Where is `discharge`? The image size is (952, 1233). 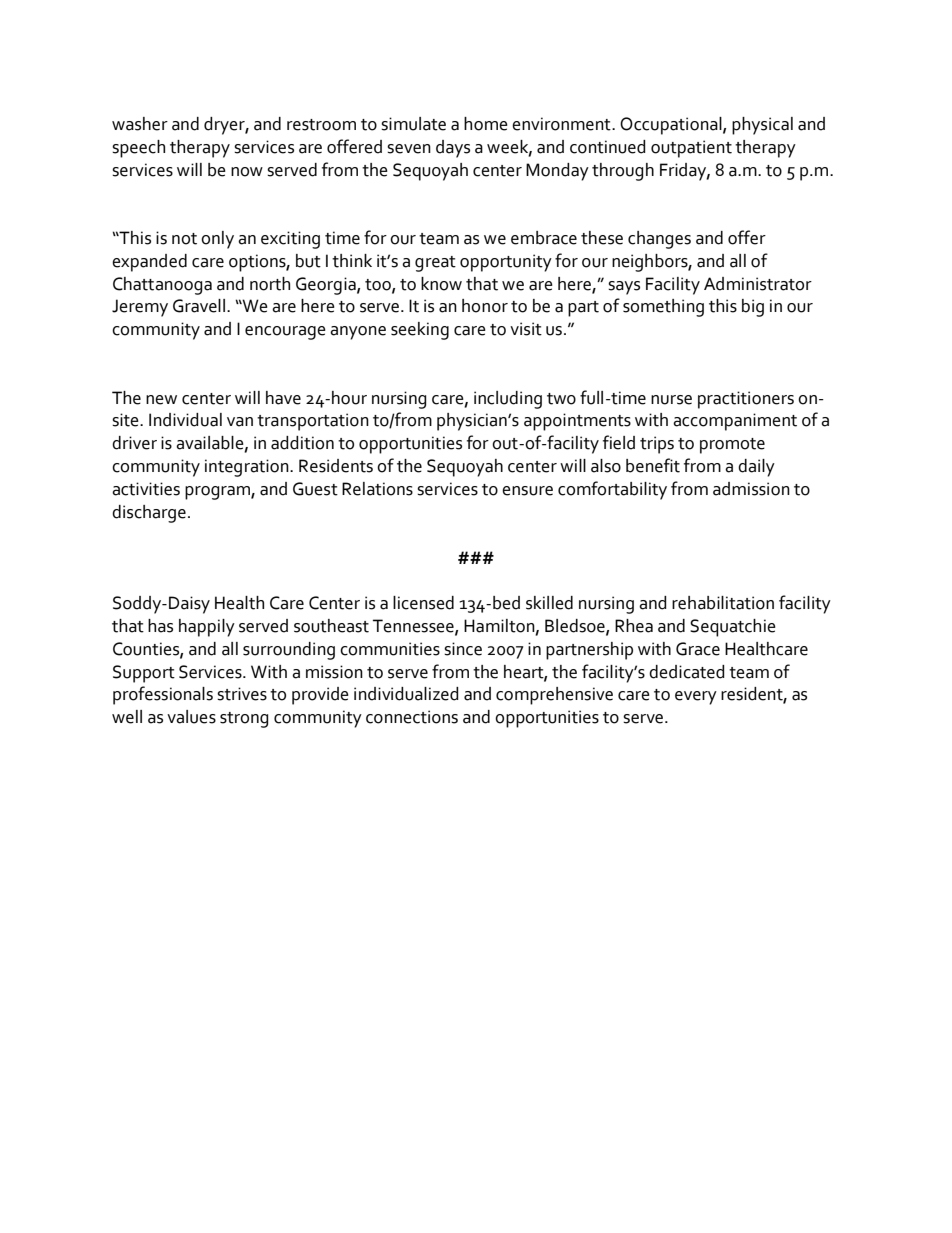
discharge is located at coordinates (149, 514).
